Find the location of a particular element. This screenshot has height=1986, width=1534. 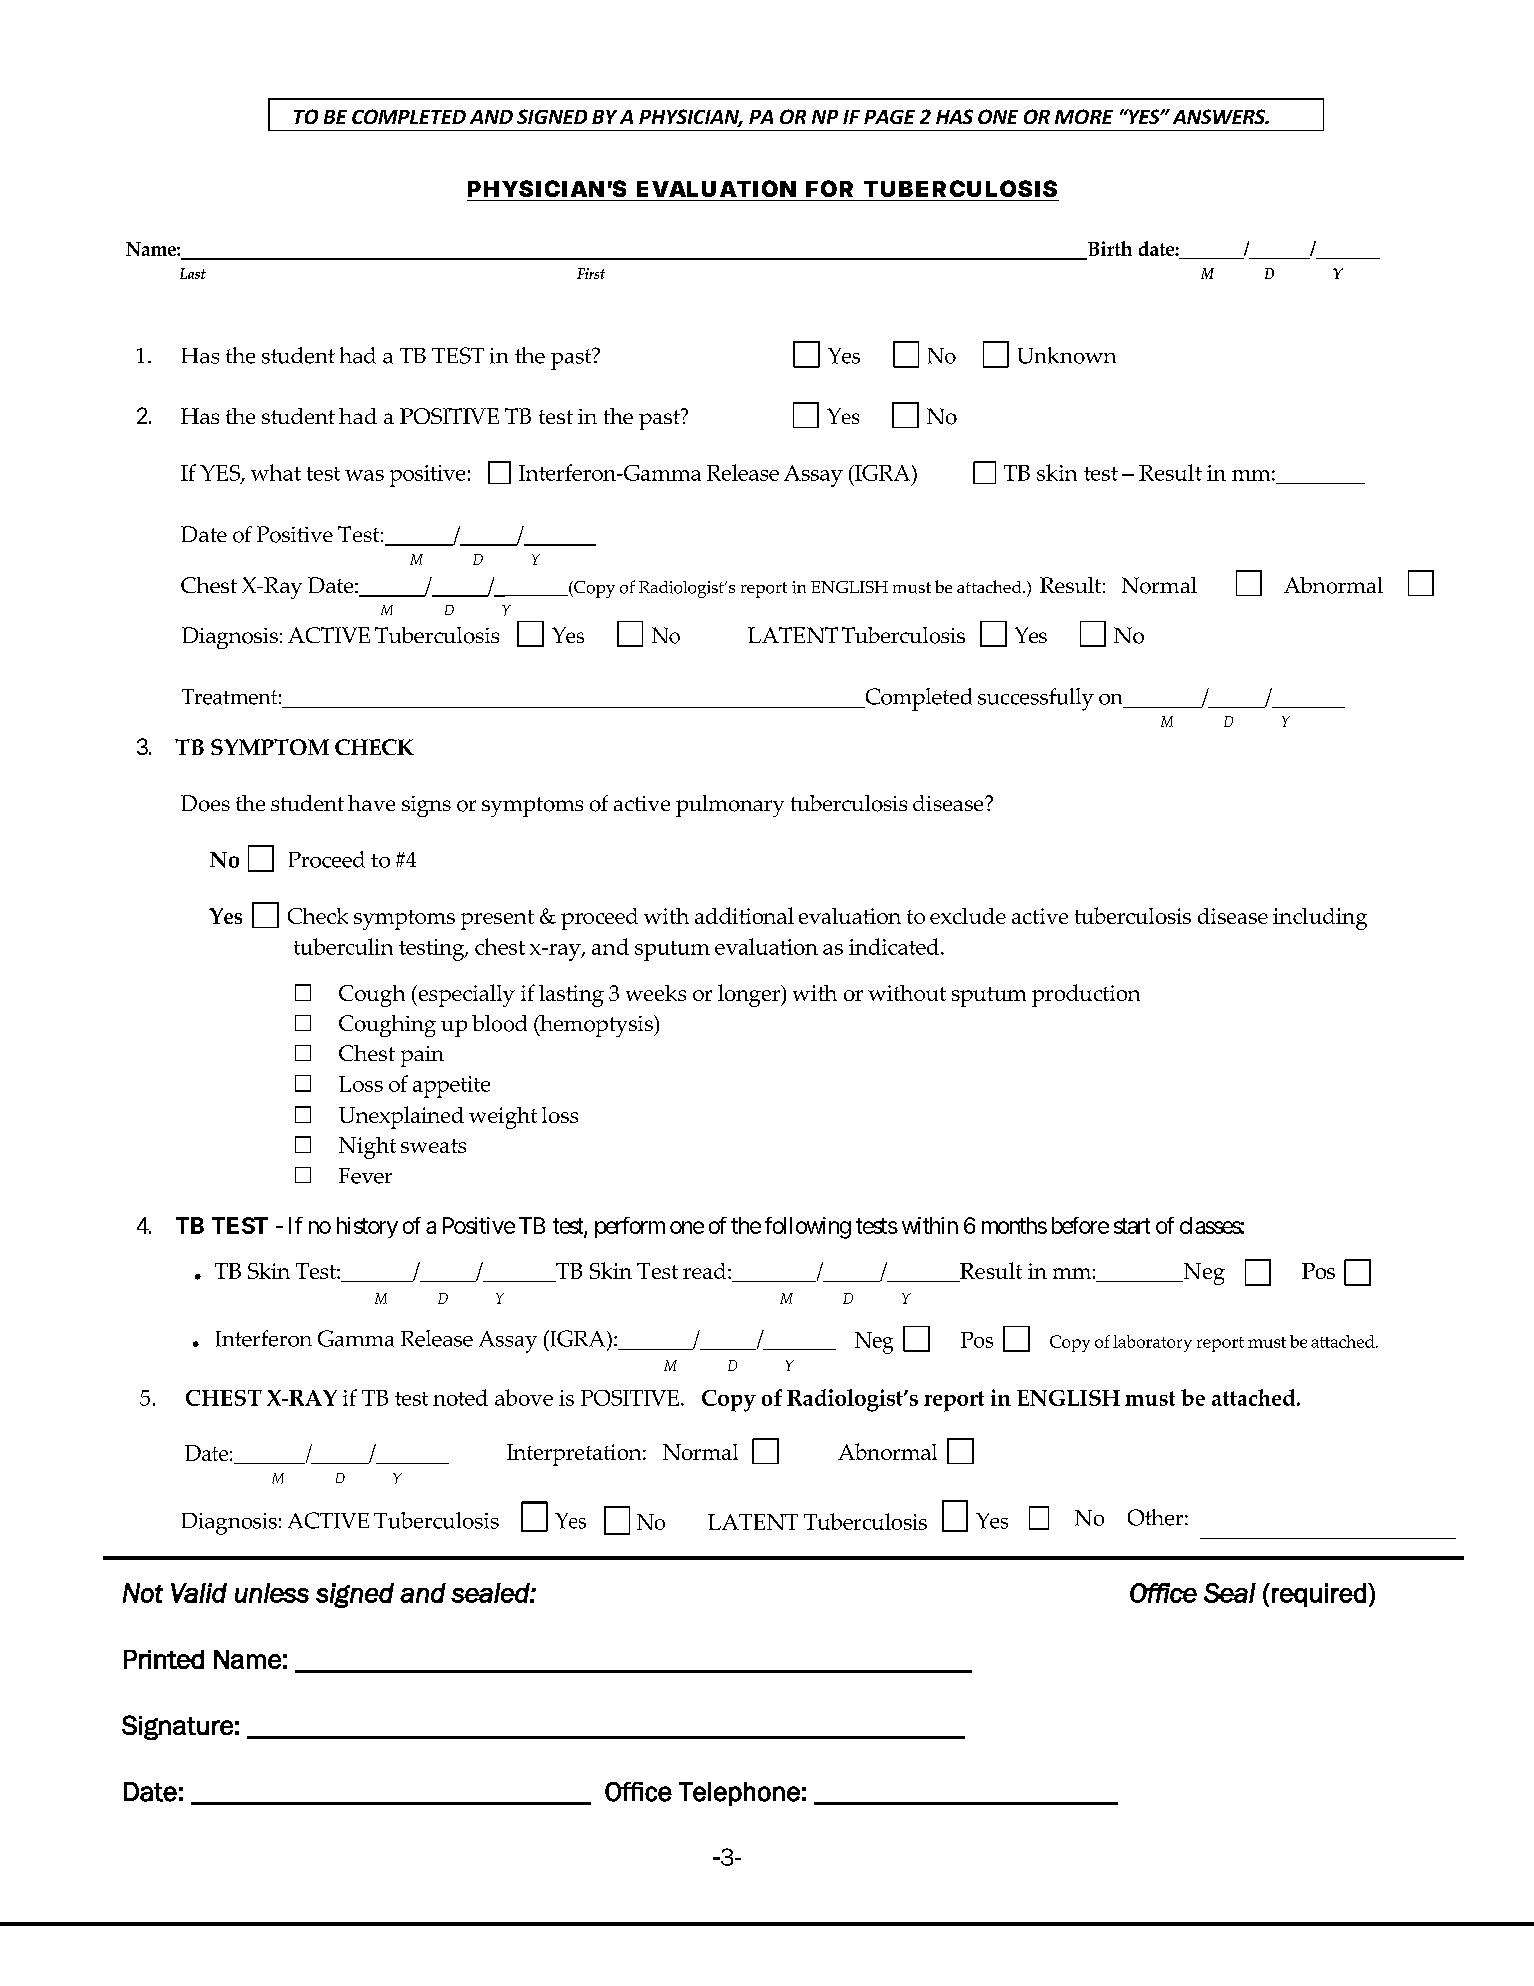

have is located at coordinates (371, 803).
